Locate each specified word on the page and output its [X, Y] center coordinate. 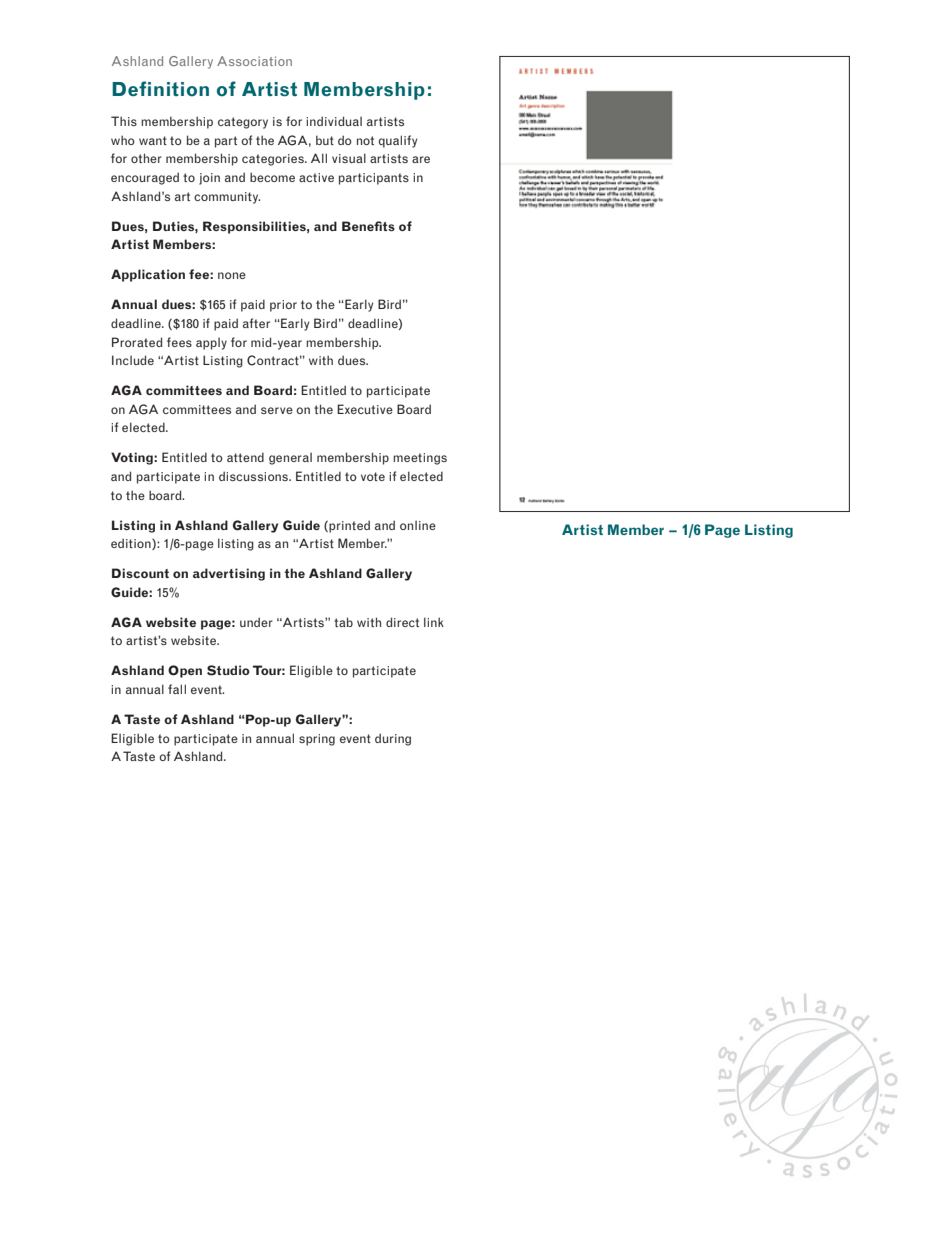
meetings [420, 459]
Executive [365, 409]
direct [402, 622]
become [272, 177]
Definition [160, 89]
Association [254, 61]
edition [132, 544]
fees [179, 342]
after [256, 323]
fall [177, 689]
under [256, 622]
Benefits [368, 226]
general [290, 458]
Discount [140, 573]
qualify [398, 141]
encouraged [145, 178]
